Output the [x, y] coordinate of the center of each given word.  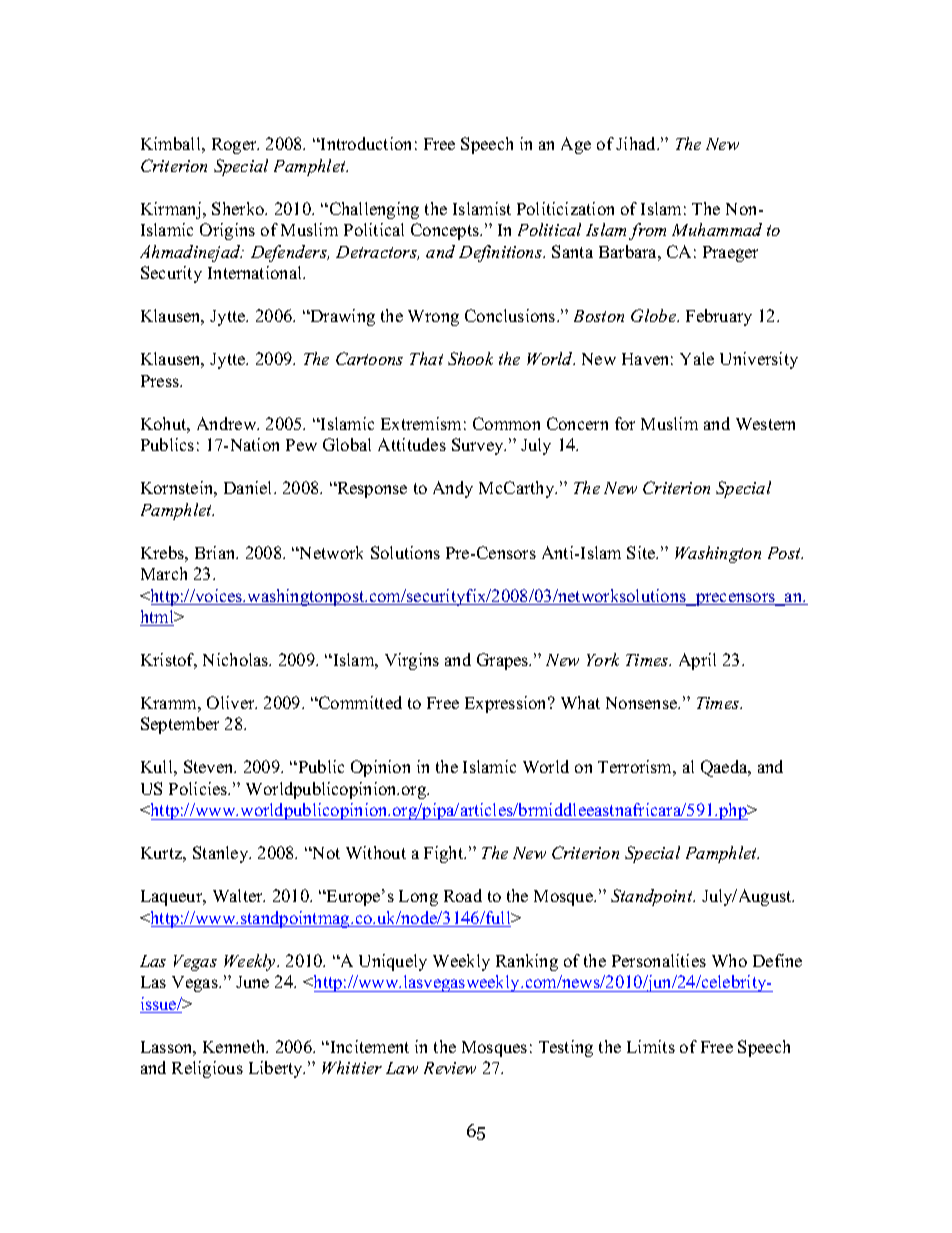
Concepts [446, 231]
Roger [235, 146]
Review [450, 1068]
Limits [651, 1046]
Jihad [637, 143]
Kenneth [235, 1046]
